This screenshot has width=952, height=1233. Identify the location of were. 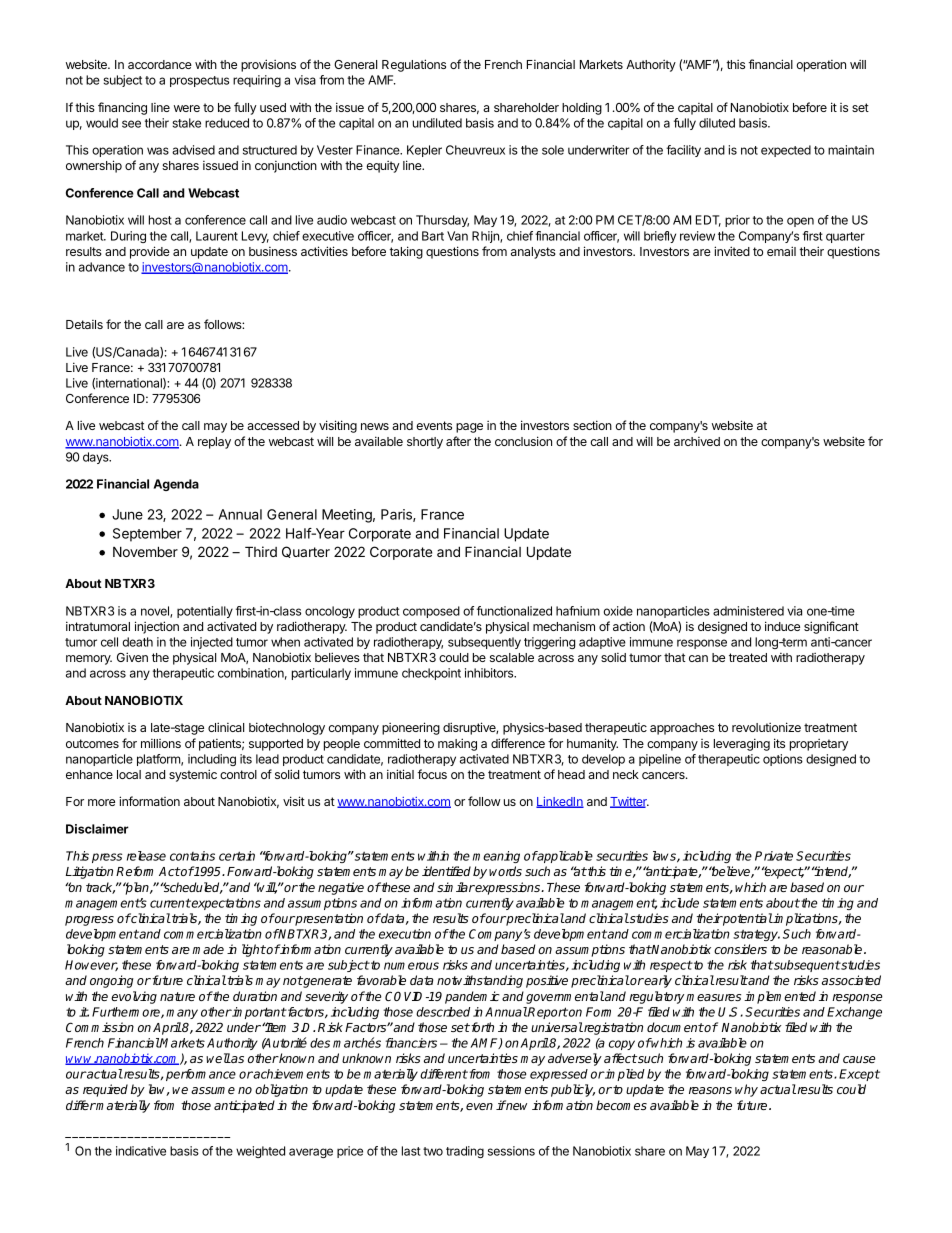
(187, 108).
